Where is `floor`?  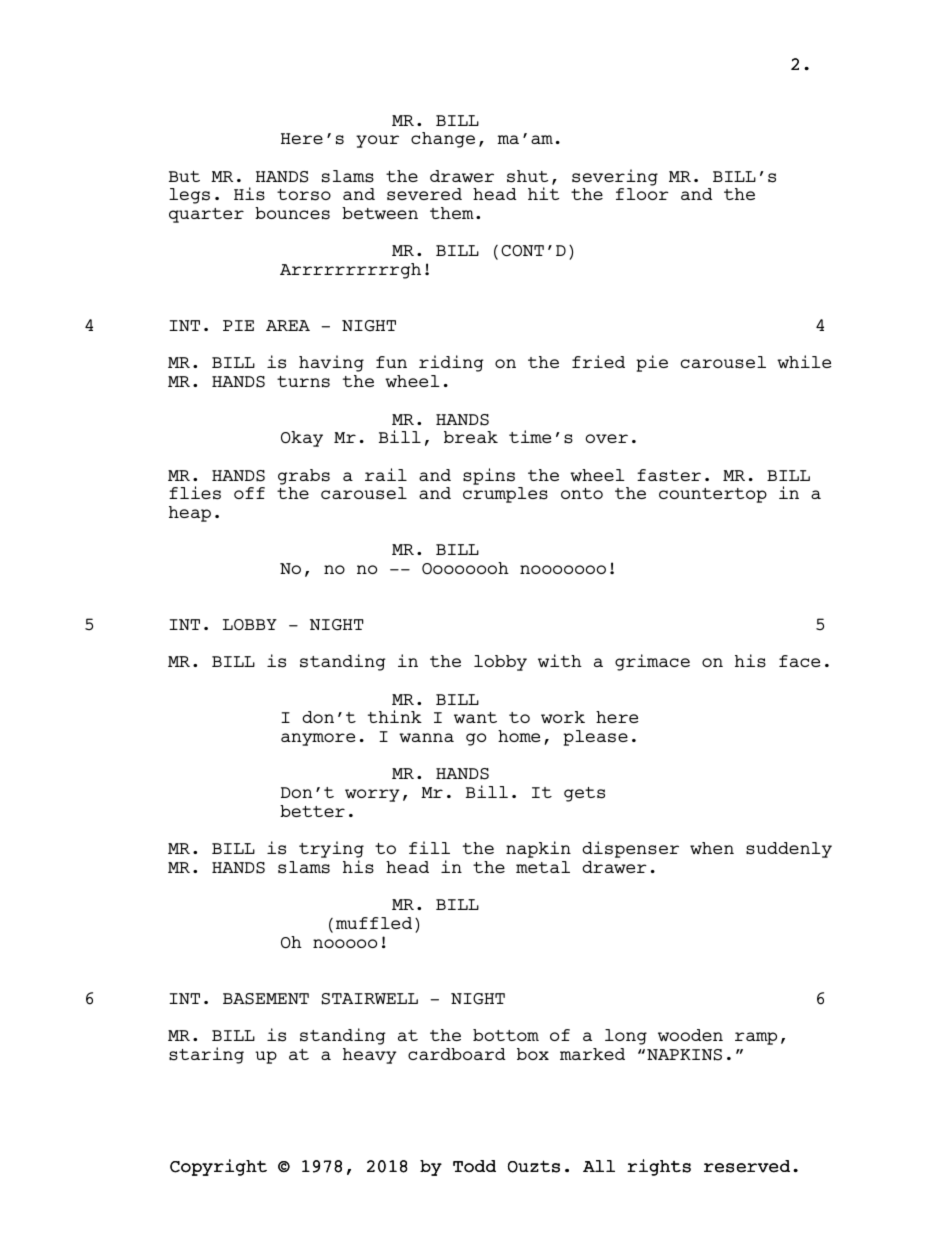
floor is located at coordinates (642, 194).
